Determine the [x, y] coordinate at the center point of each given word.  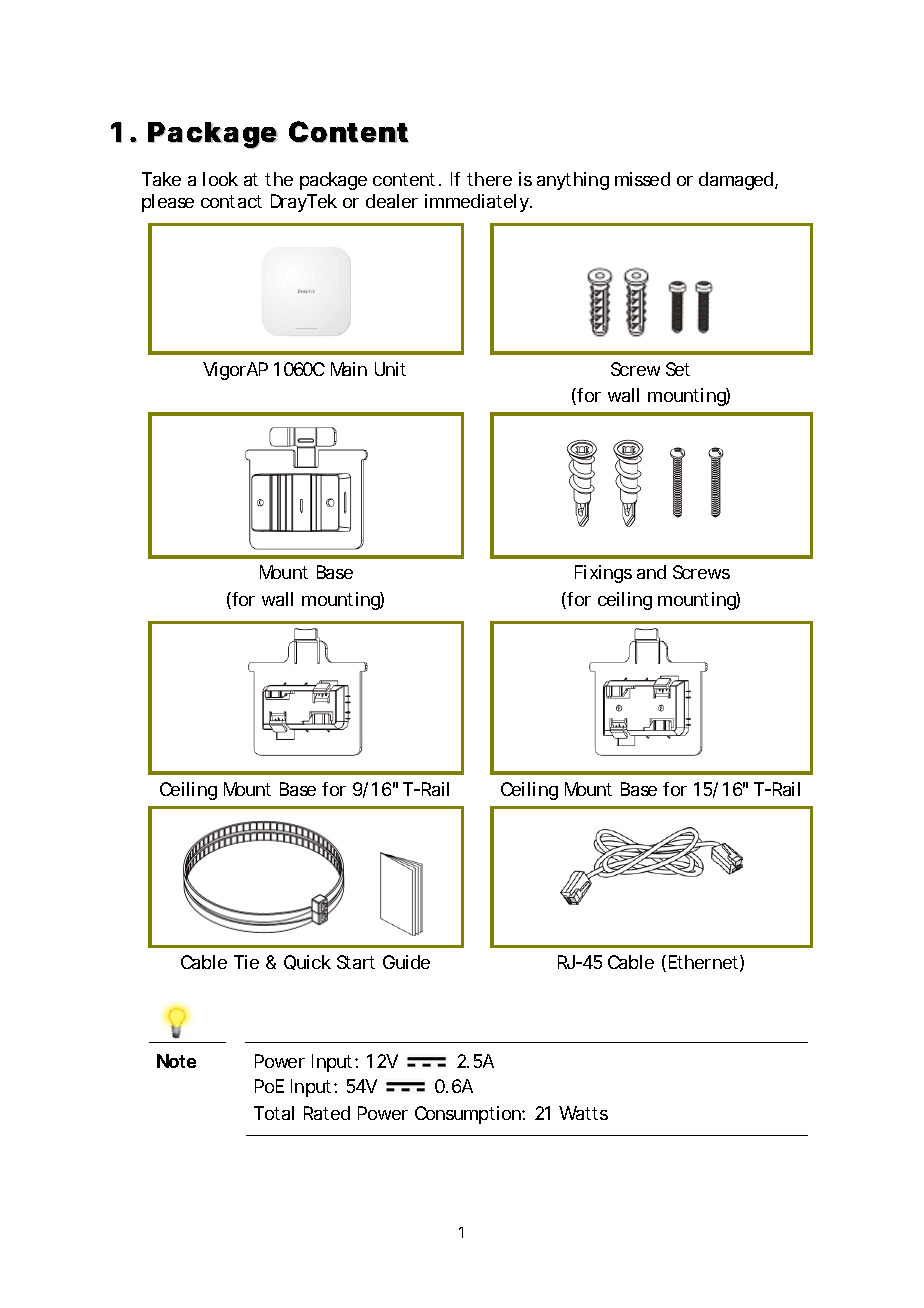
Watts [583, 1113]
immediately [478, 203]
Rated [327, 1113]
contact [231, 201]
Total [274, 1113]
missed [642, 179]
